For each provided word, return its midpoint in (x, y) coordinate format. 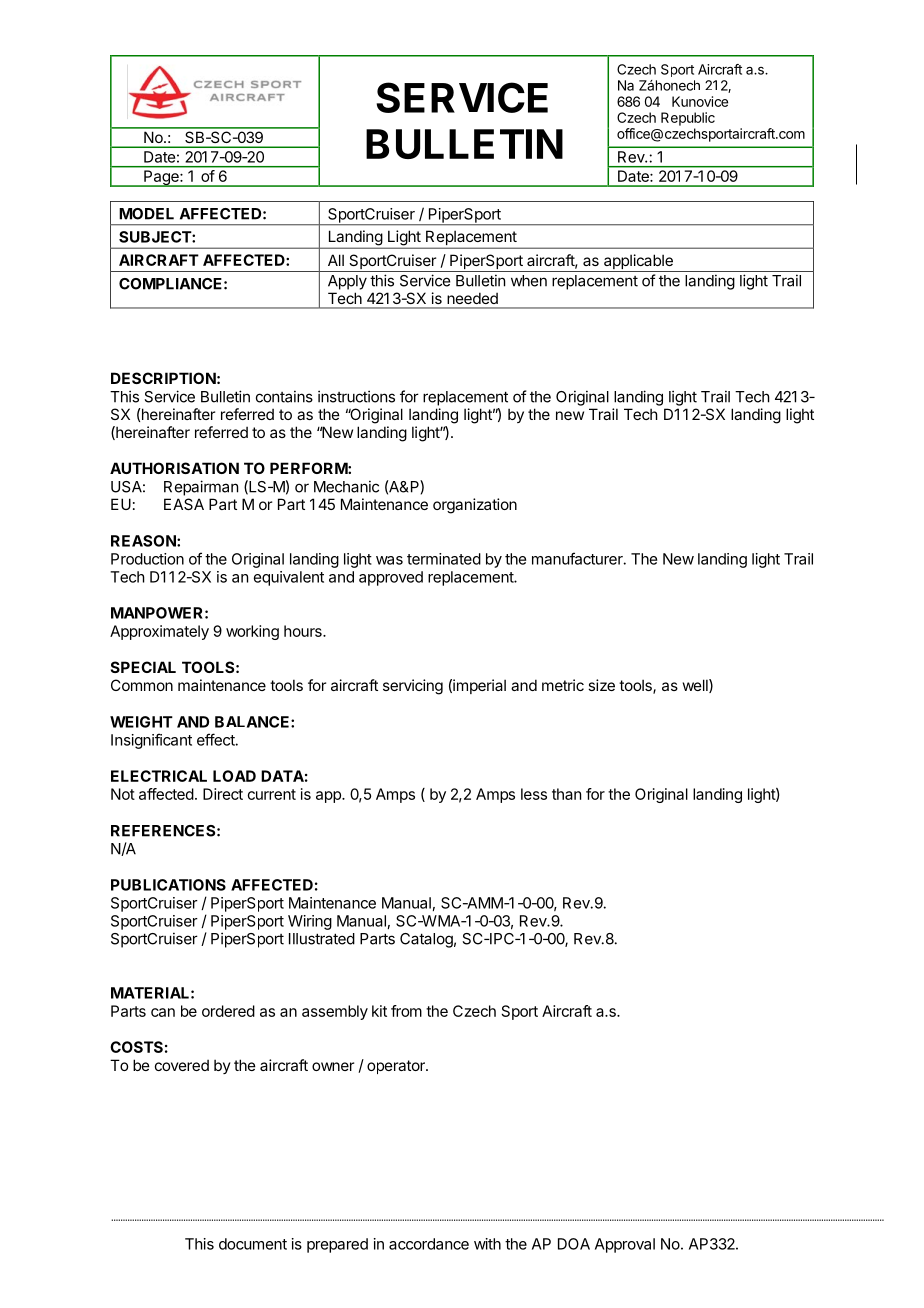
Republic (688, 119)
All (336, 260)
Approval (625, 1245)
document (253, 1244)
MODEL (146, 214)
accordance (429, 1244)
